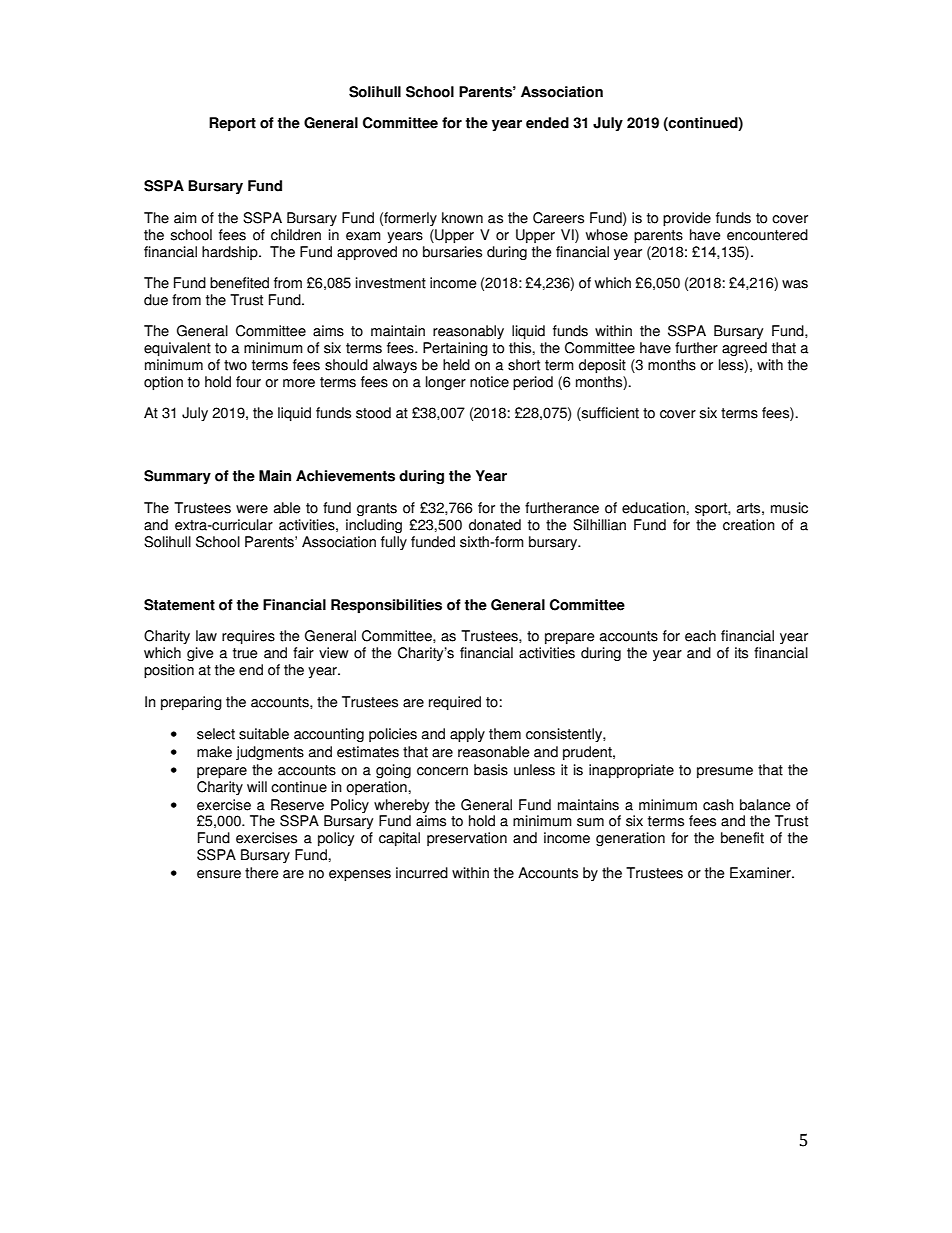 This page has width=952, height=1233. I want to click on Responsibilities, so click(386, 606).
